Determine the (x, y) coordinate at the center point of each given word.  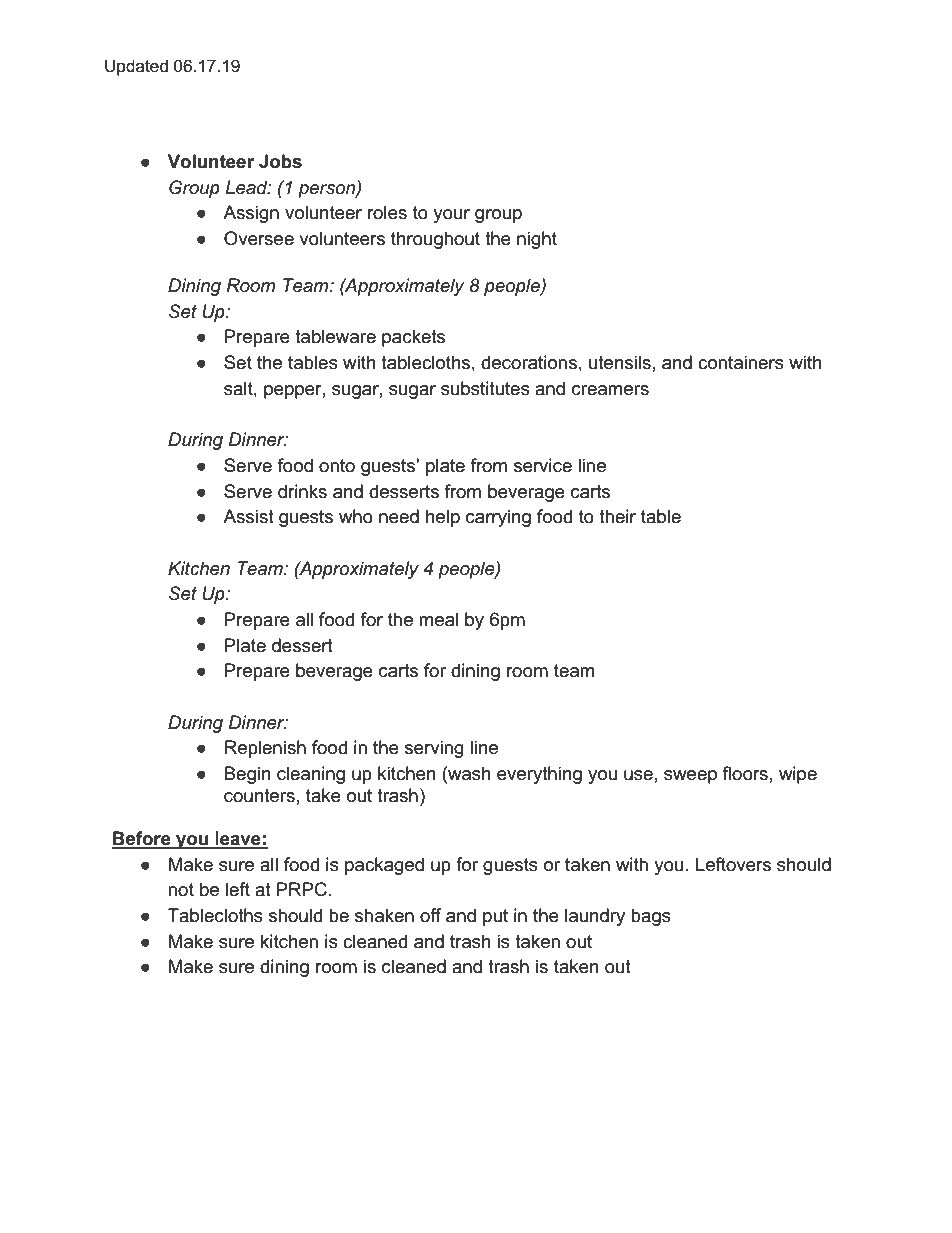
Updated (136, 67)
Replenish (265, 749)
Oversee (259, 238)
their (617, 516)
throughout (435, 240)
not (181, 890)
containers (741, 362)
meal (438, 619)
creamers (610, 390)
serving (434, 749)
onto (337, 466)
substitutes (485, 388)
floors (745, 773)
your (451, 216)
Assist (248, 516)
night (537, 240)
